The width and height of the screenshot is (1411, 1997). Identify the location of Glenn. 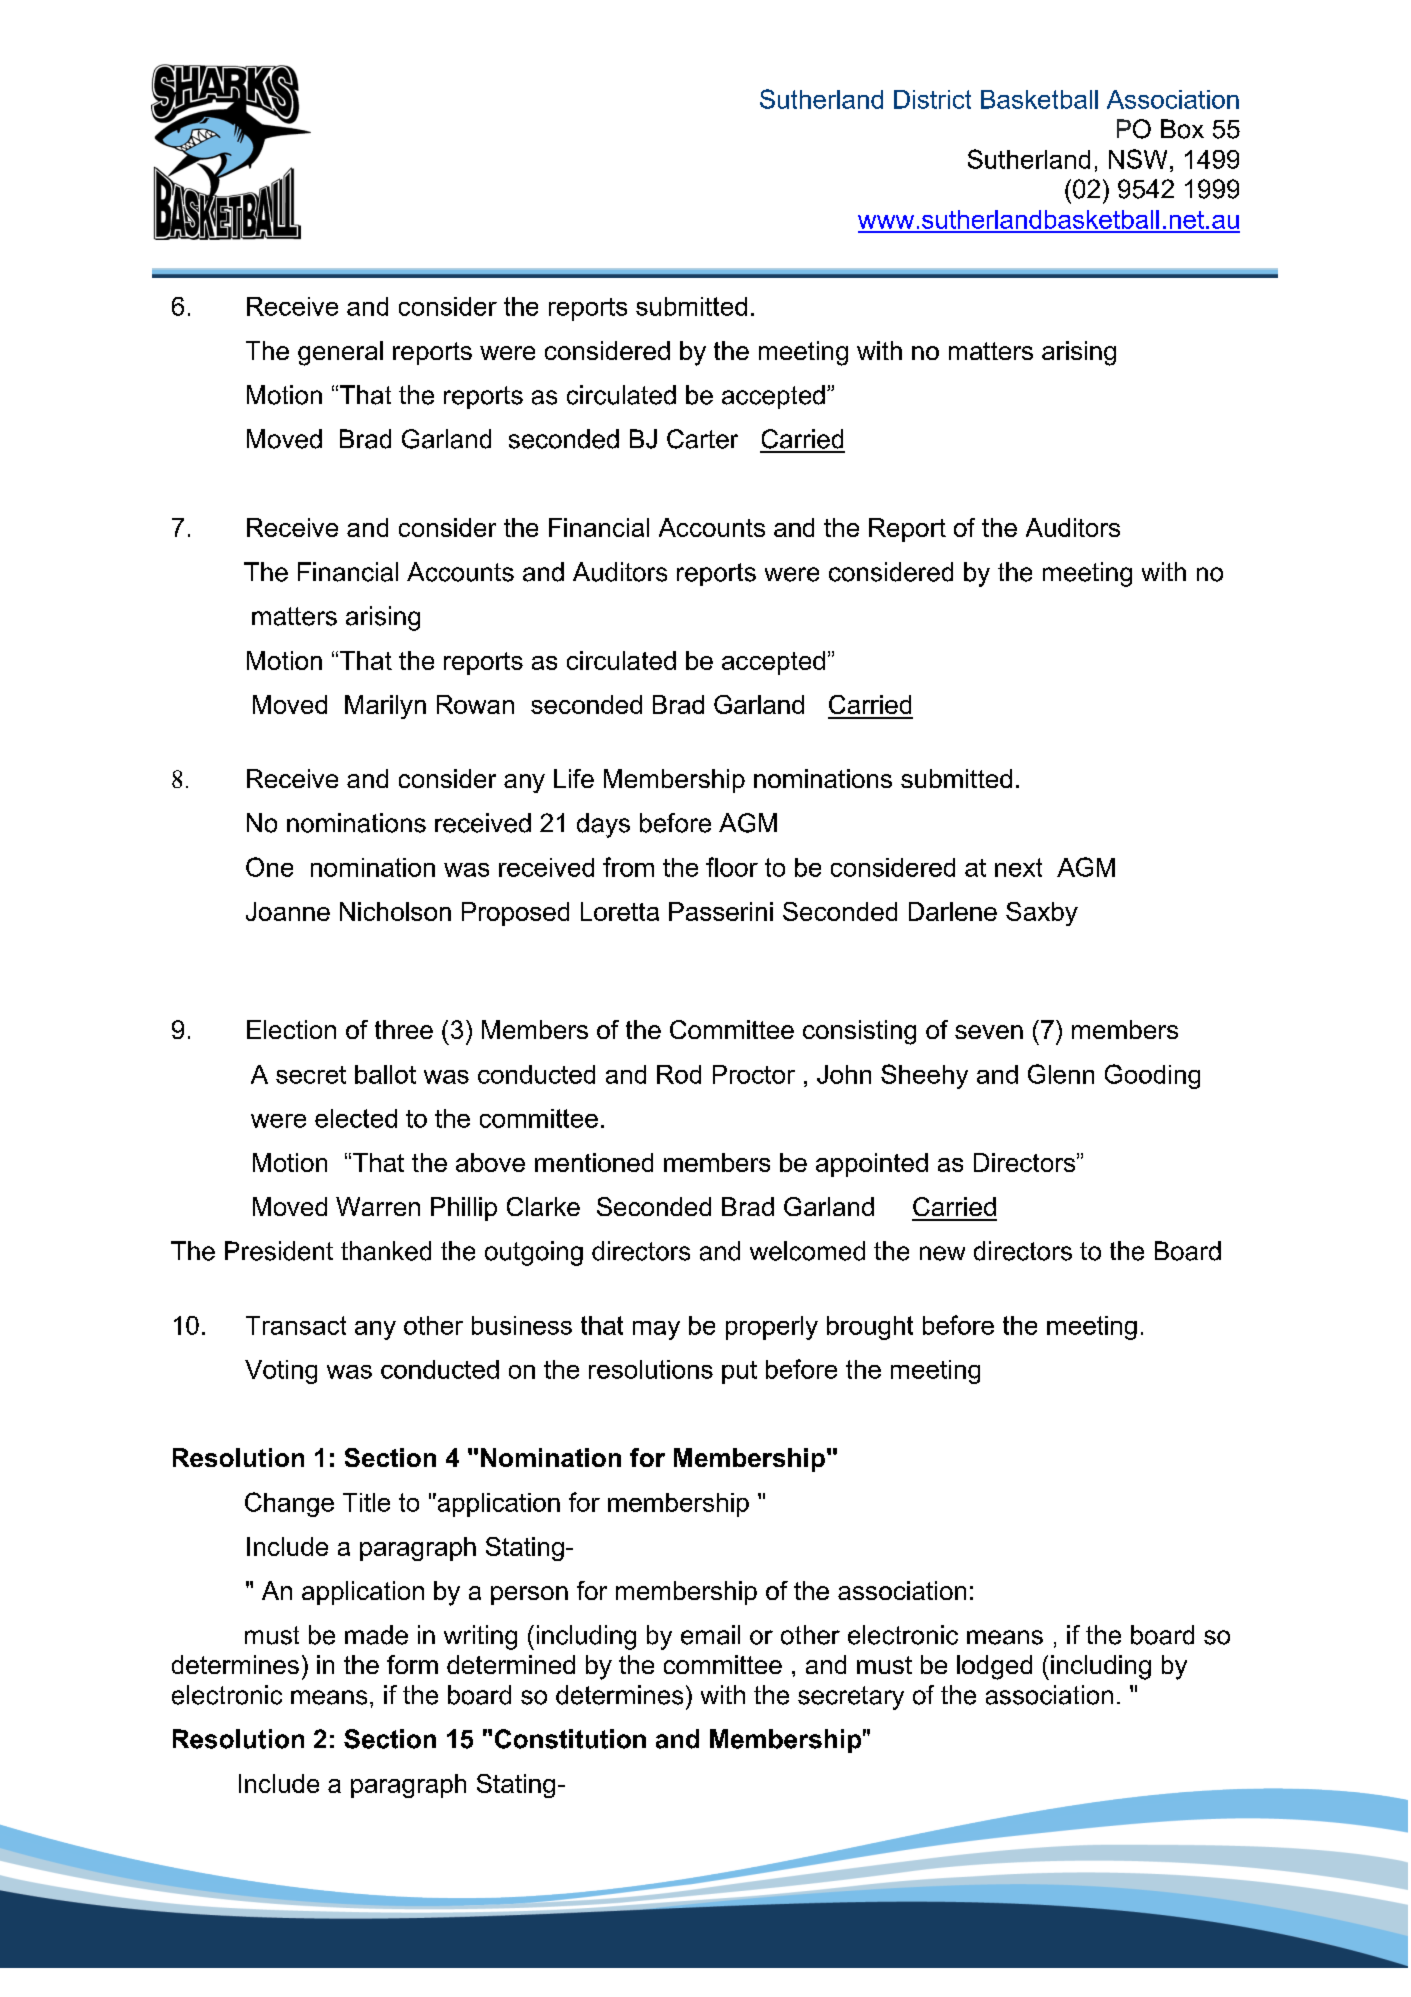
(1061, 1074).
